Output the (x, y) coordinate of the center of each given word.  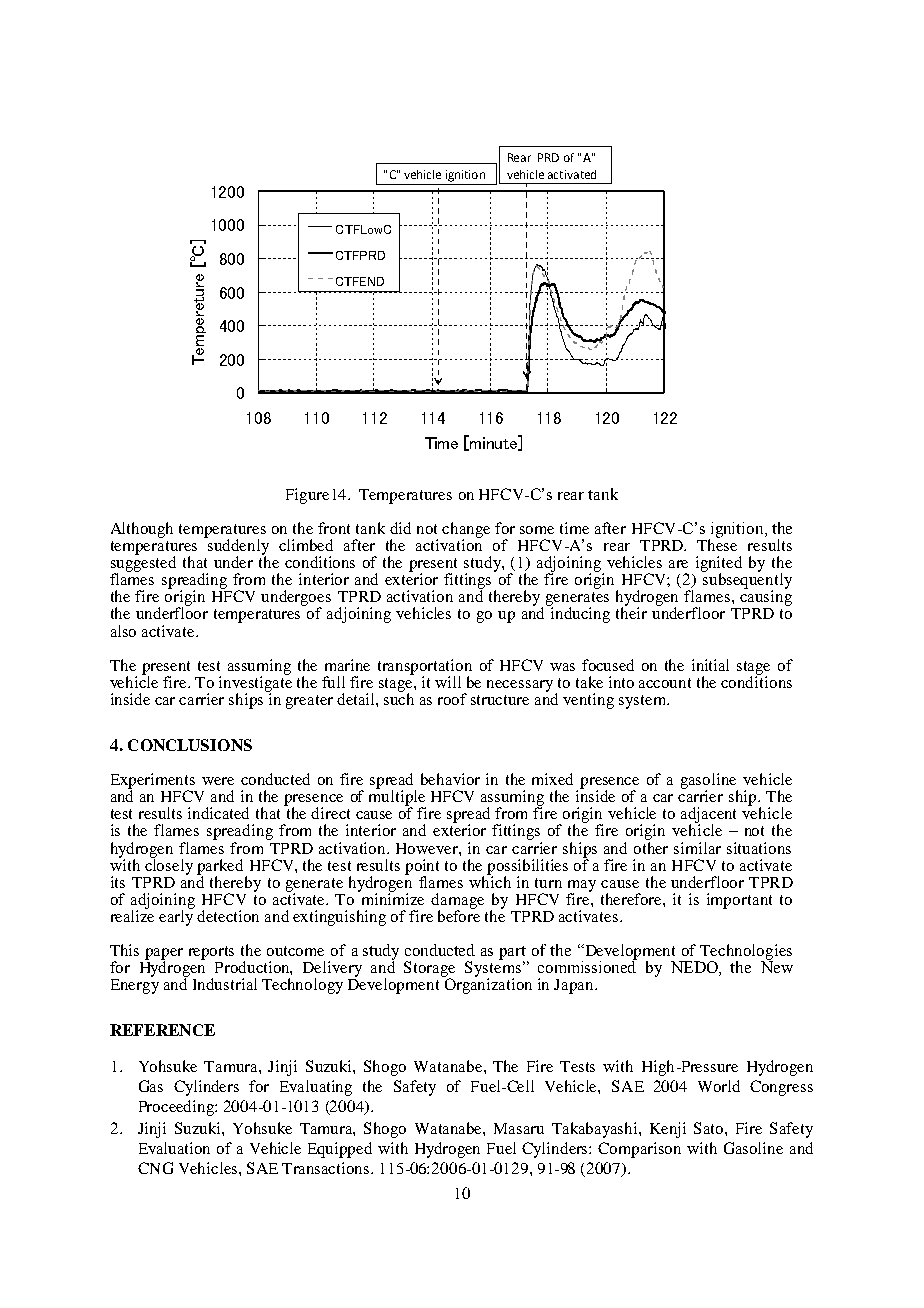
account (665, 683)
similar (697, 848)
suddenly (238, 547)
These (717, 544)
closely (169, 865)
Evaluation (174, 1148)
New (777, 966)
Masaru (519, 1128)
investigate (255, 684)
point (422, 868)
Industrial (225, 984)
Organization (487, 985)
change (466, 531)
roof (452, 699)
